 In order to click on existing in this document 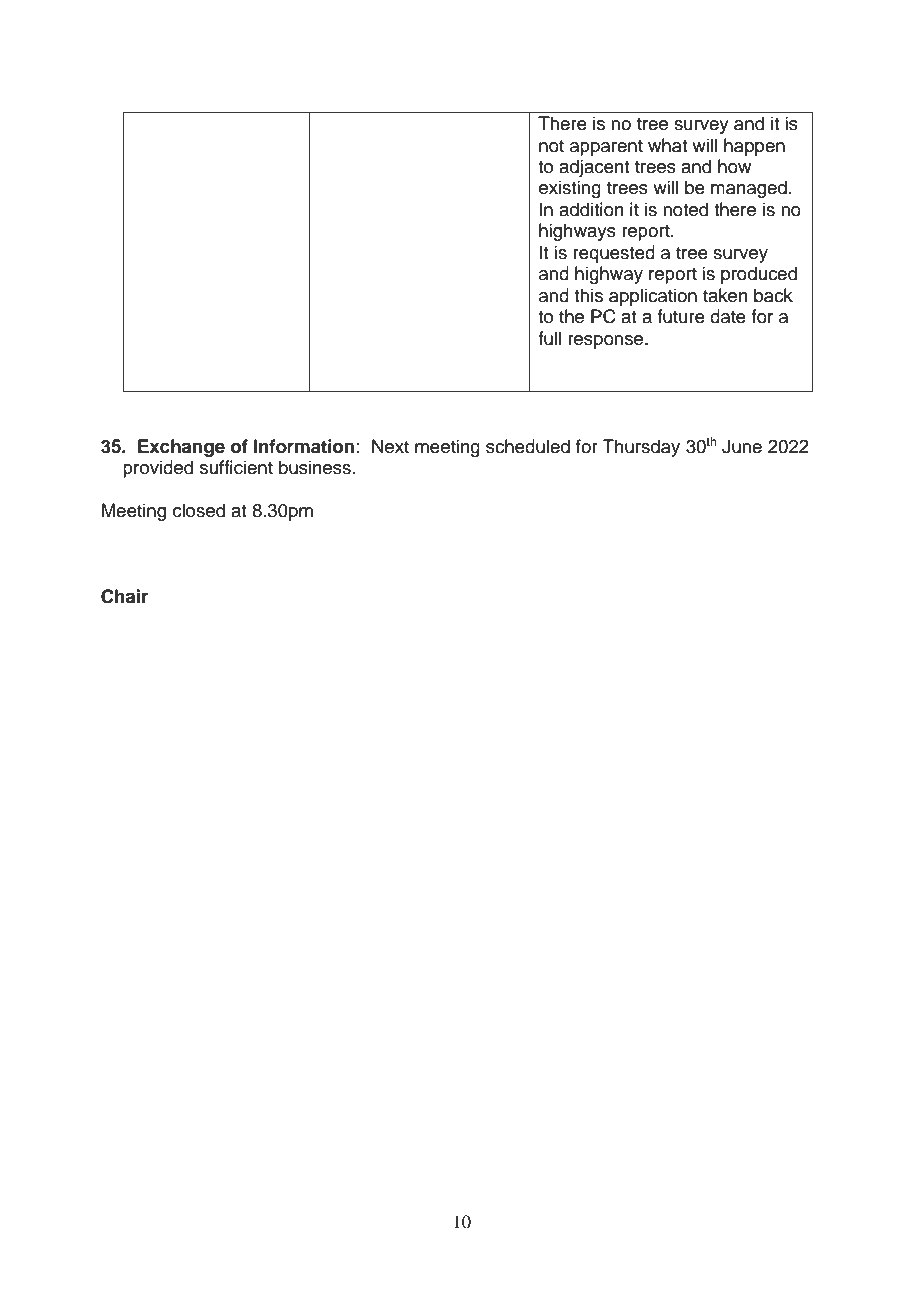, I will do `click(570, 189)`.
